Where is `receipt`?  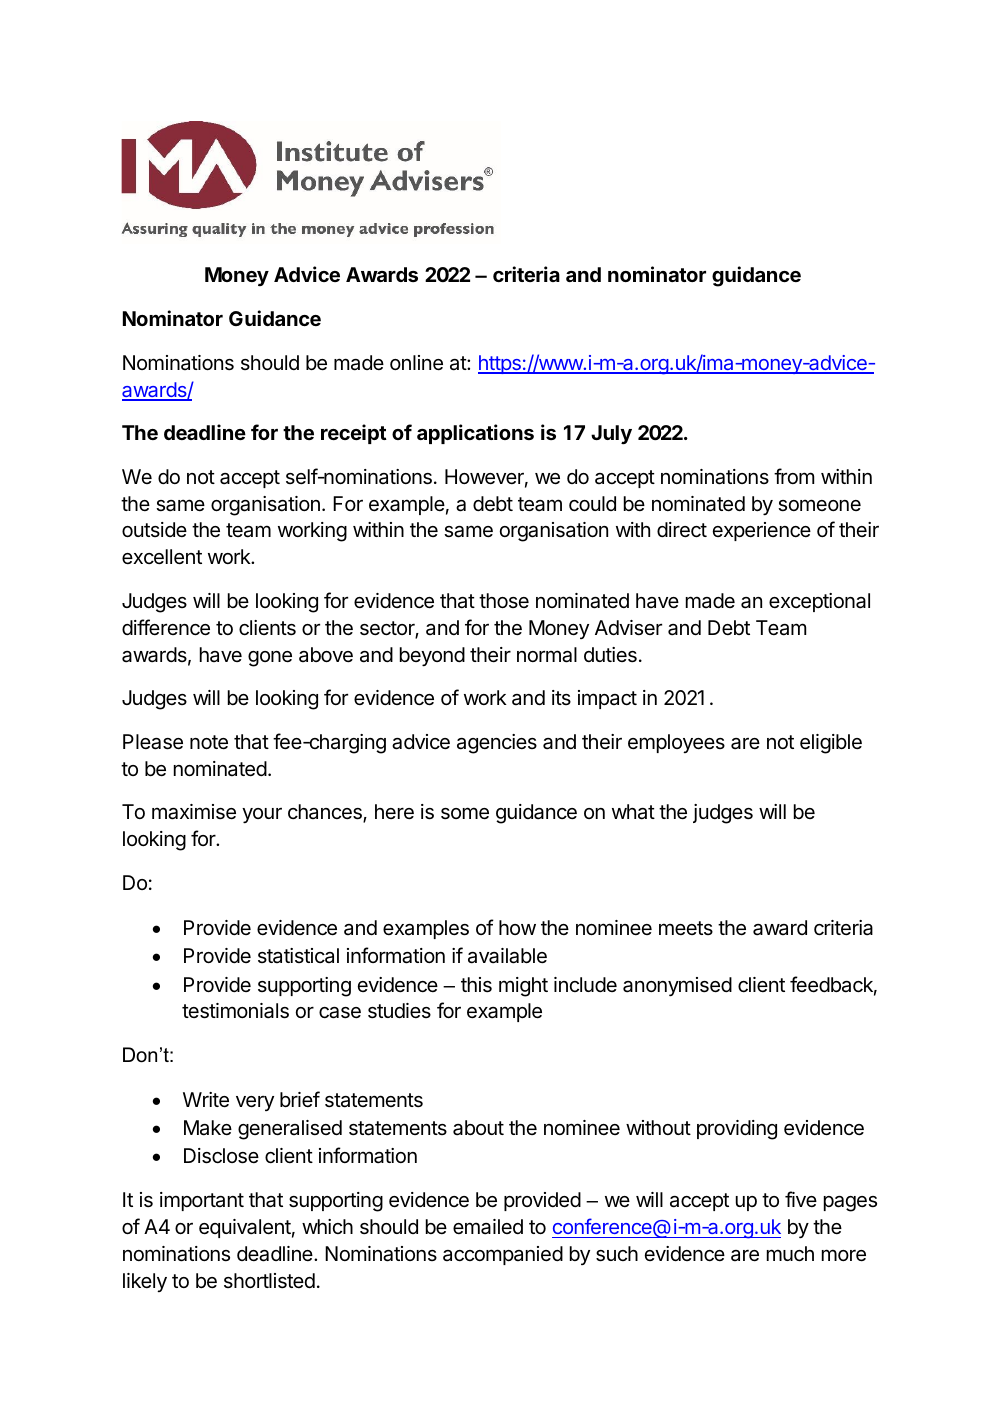
receipt is located at coordinates (354, 434).
